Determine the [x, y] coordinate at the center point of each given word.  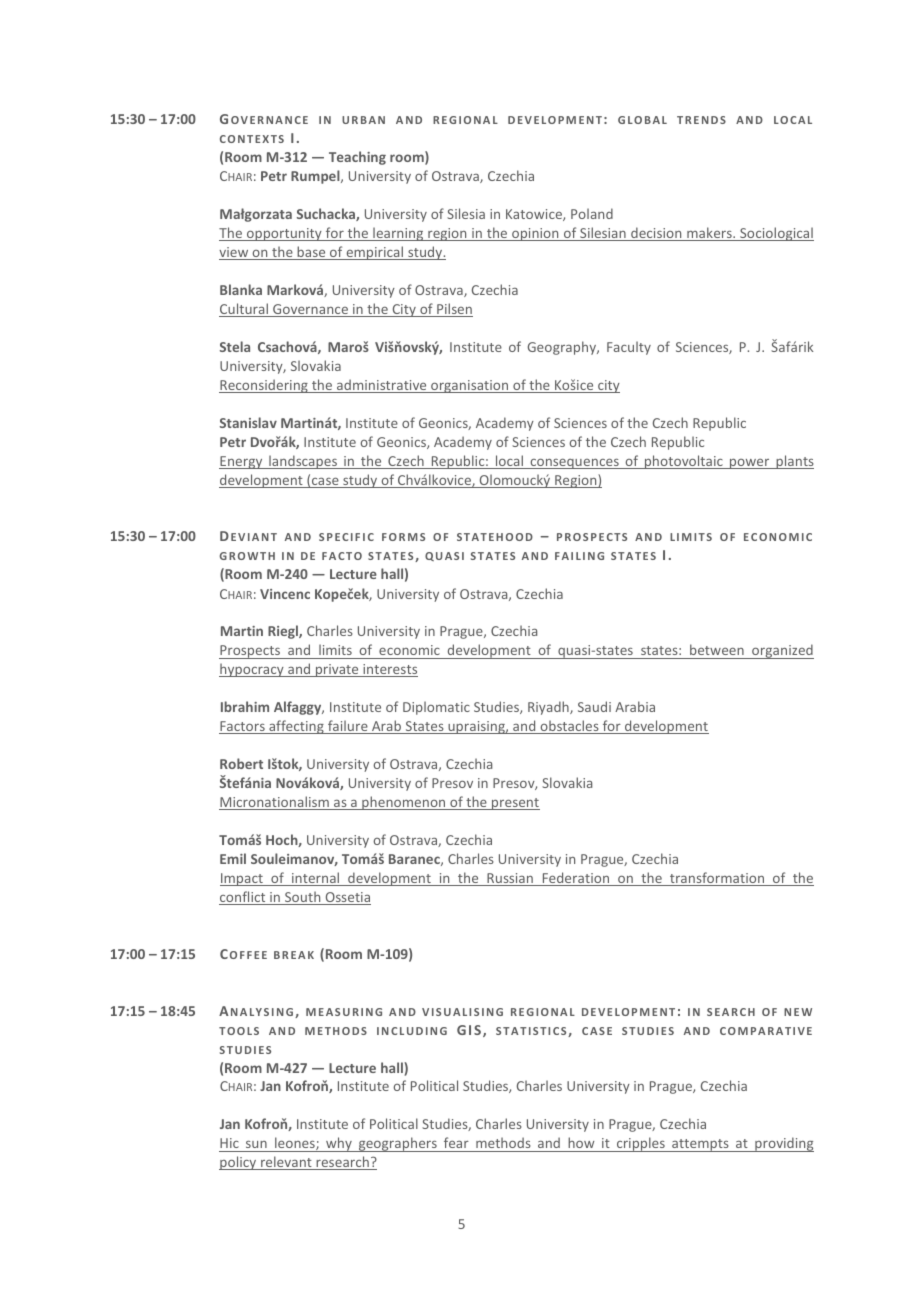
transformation [717, 879]
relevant [286, 1163]
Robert [241, 763]
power [750, 463]
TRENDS [701, 120]
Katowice [535, 215]
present [515, 804]
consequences [574, 463]
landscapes [303, 462]
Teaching [357, 158]
